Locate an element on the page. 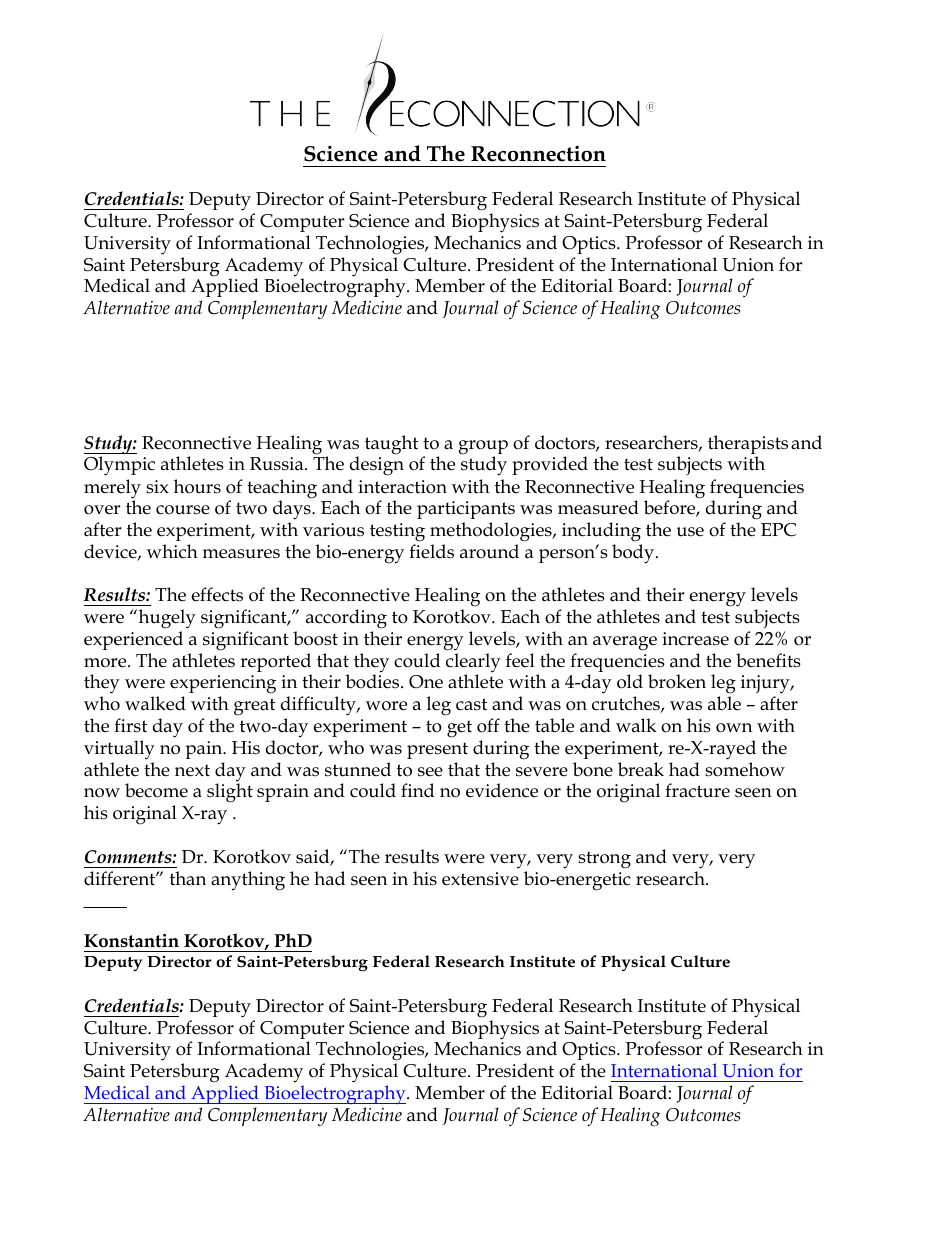 Image resolution: width=952 pixels, height=1233 pixels. taught is located at coordinates (391, 445).
